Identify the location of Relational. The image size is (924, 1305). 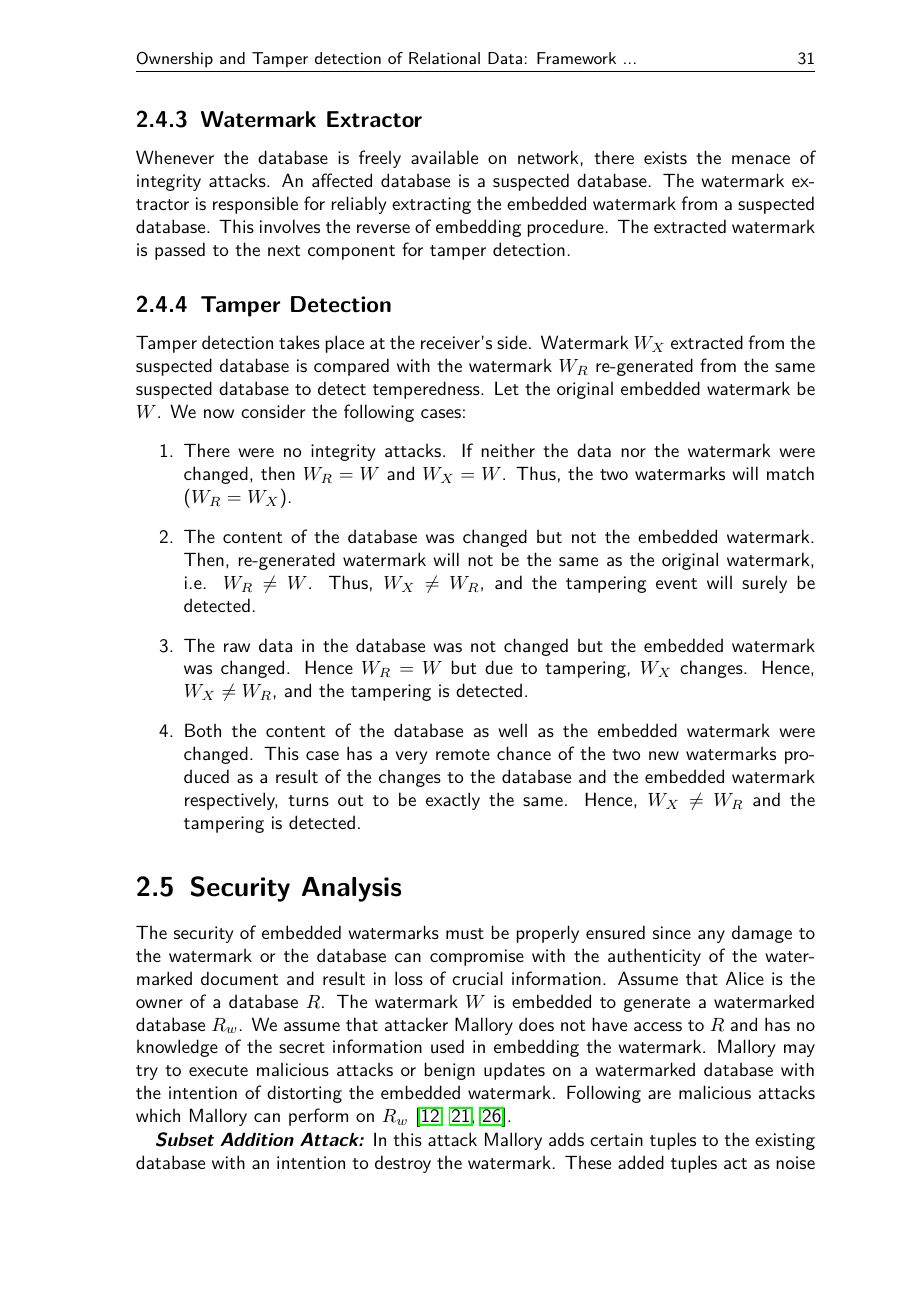
(444, 58).
